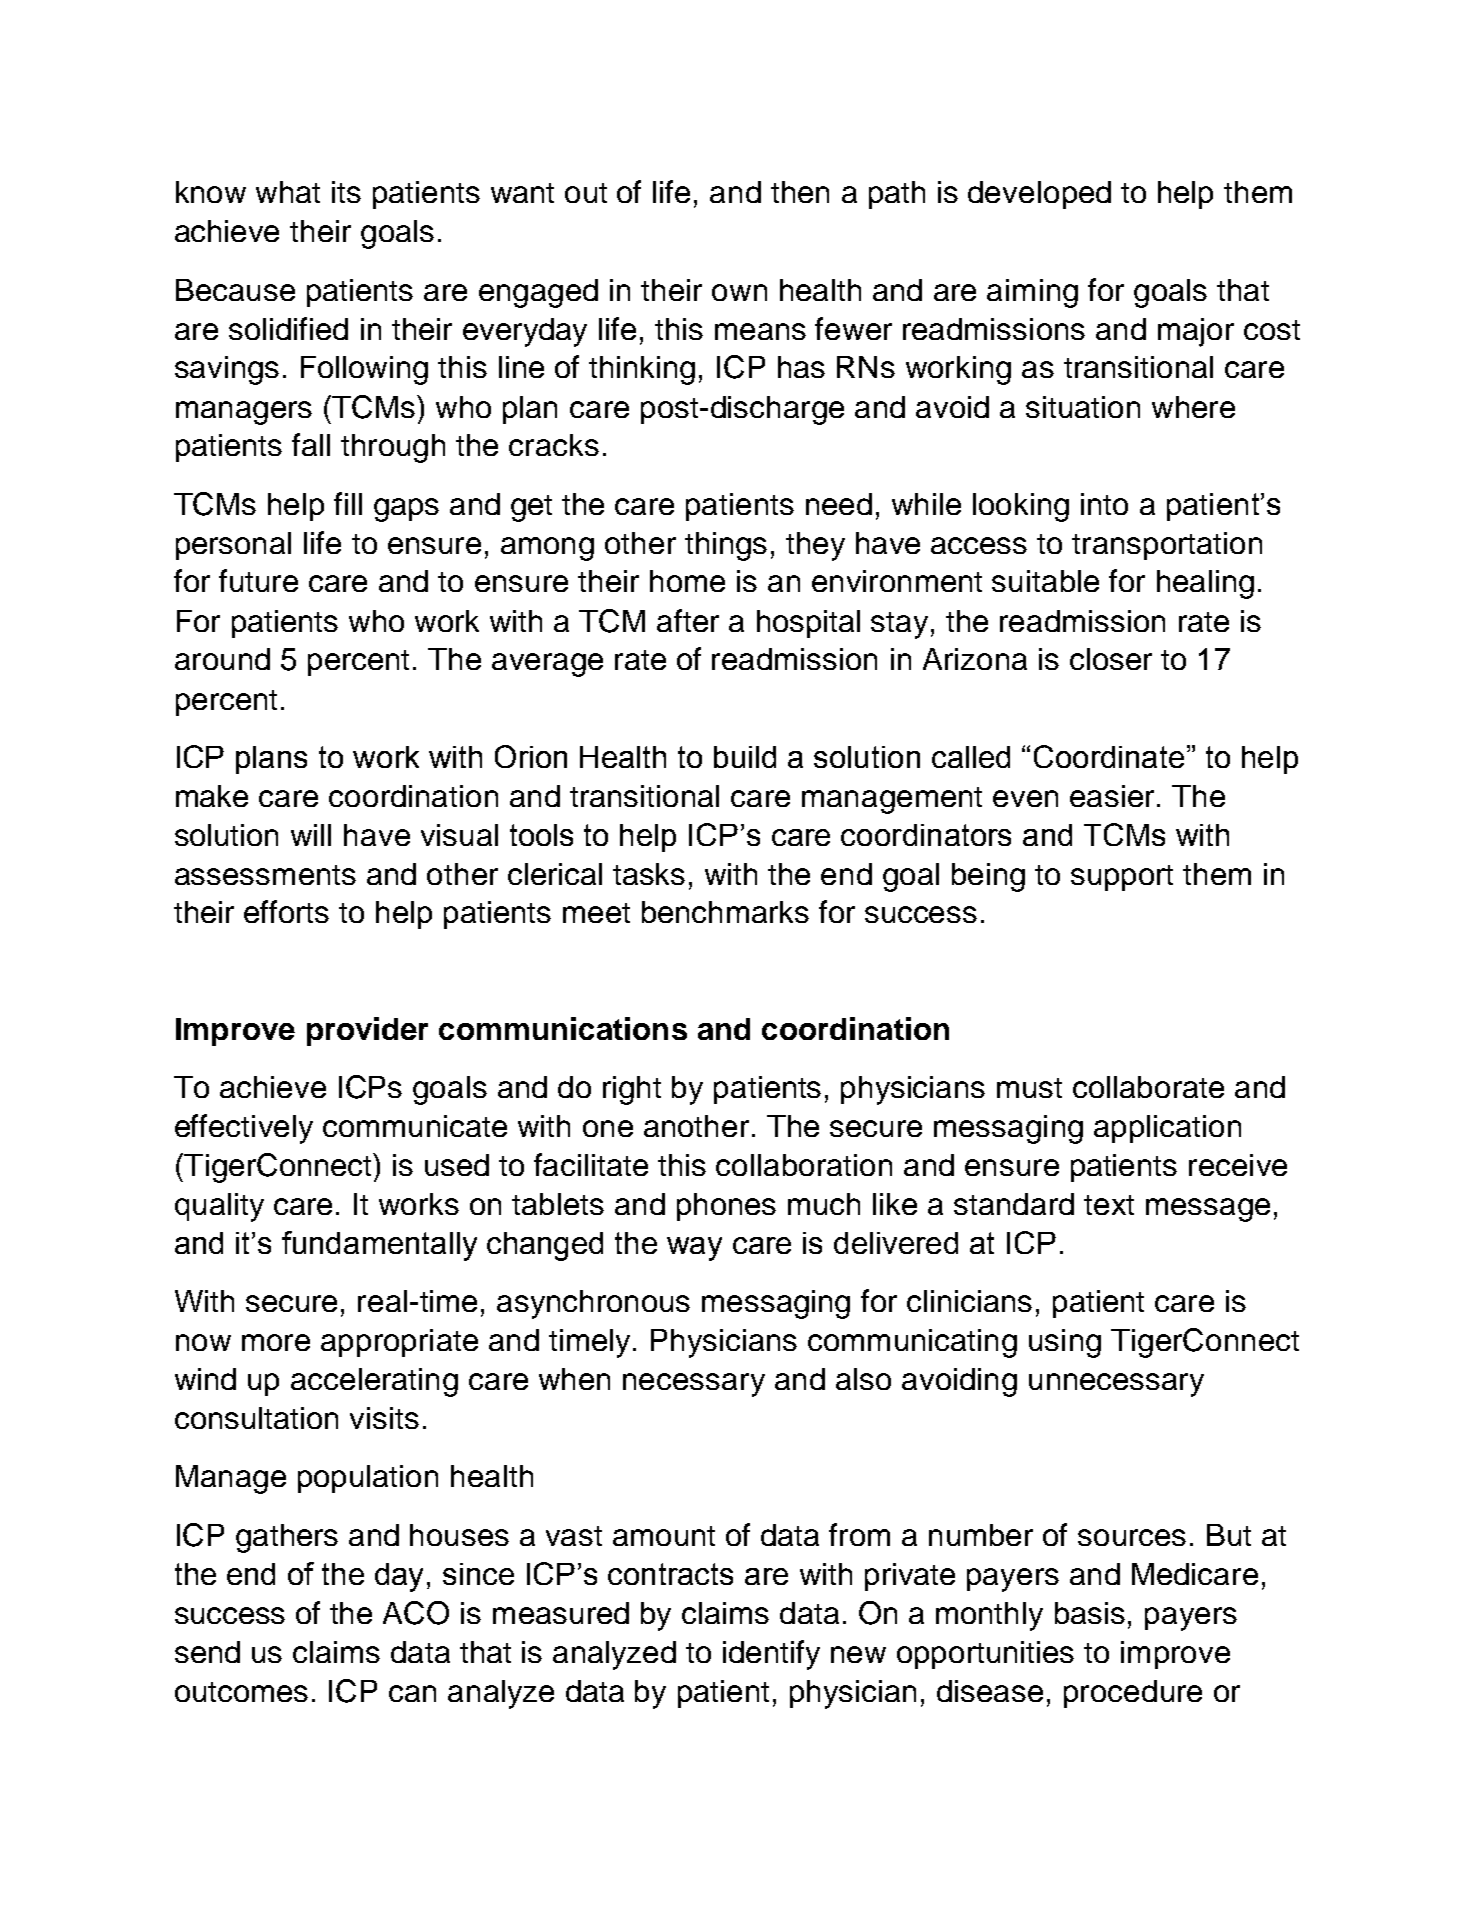  What do you see at coordinates (286, 911) in the screenshot?
I see `efforts` at bounding box center [286, 911].
